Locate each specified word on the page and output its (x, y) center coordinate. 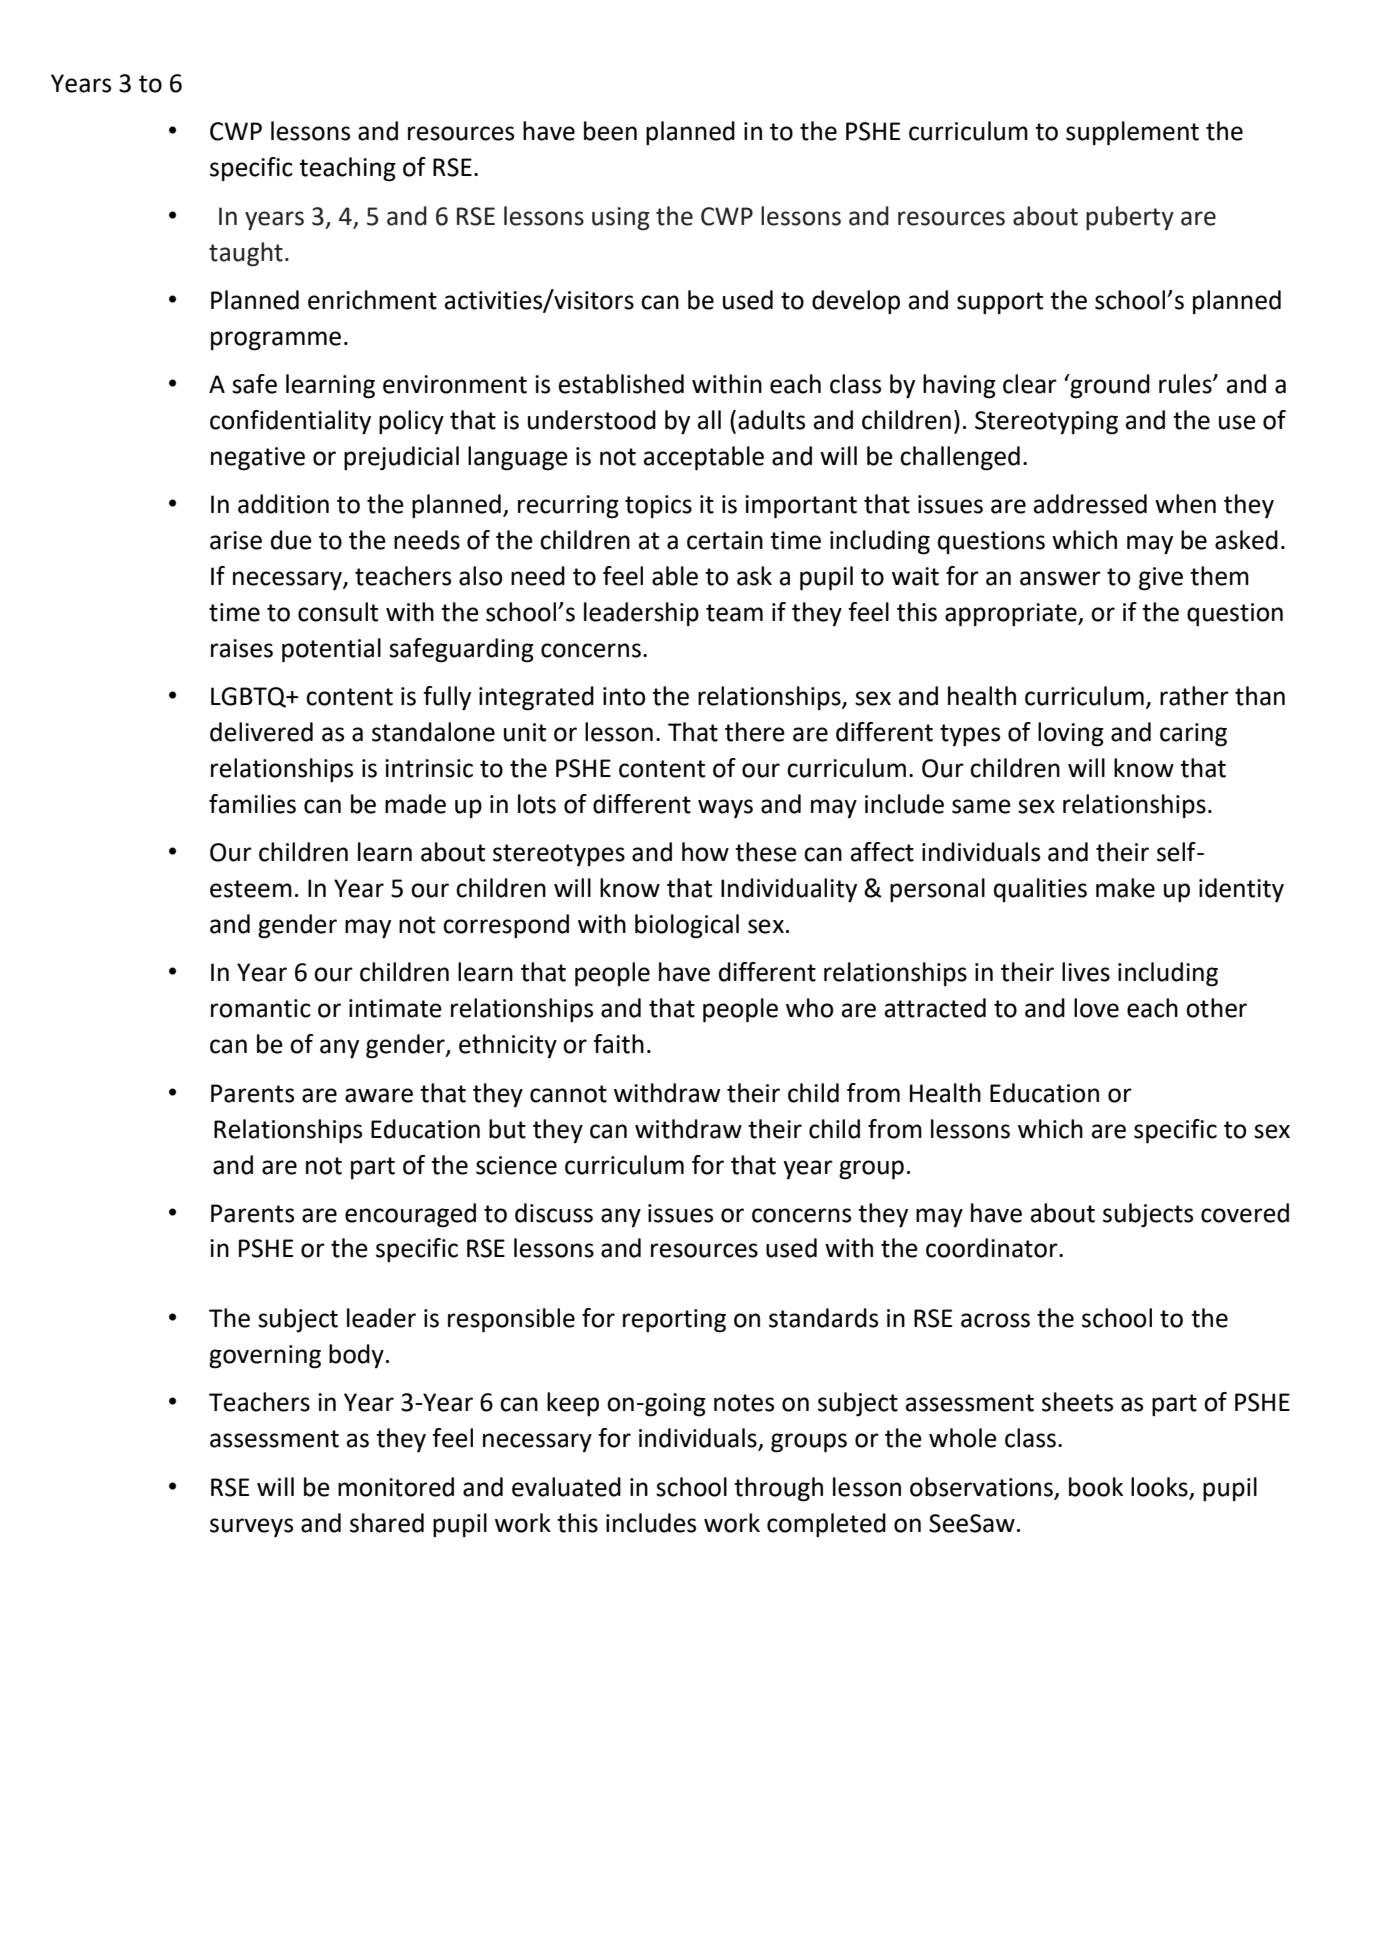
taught (246, 254)
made (415, 804)
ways (725, 809)
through (778, 1489)
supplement (1132, 133)
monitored (396, 1487)
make (1125, 888)
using (621, 219)
